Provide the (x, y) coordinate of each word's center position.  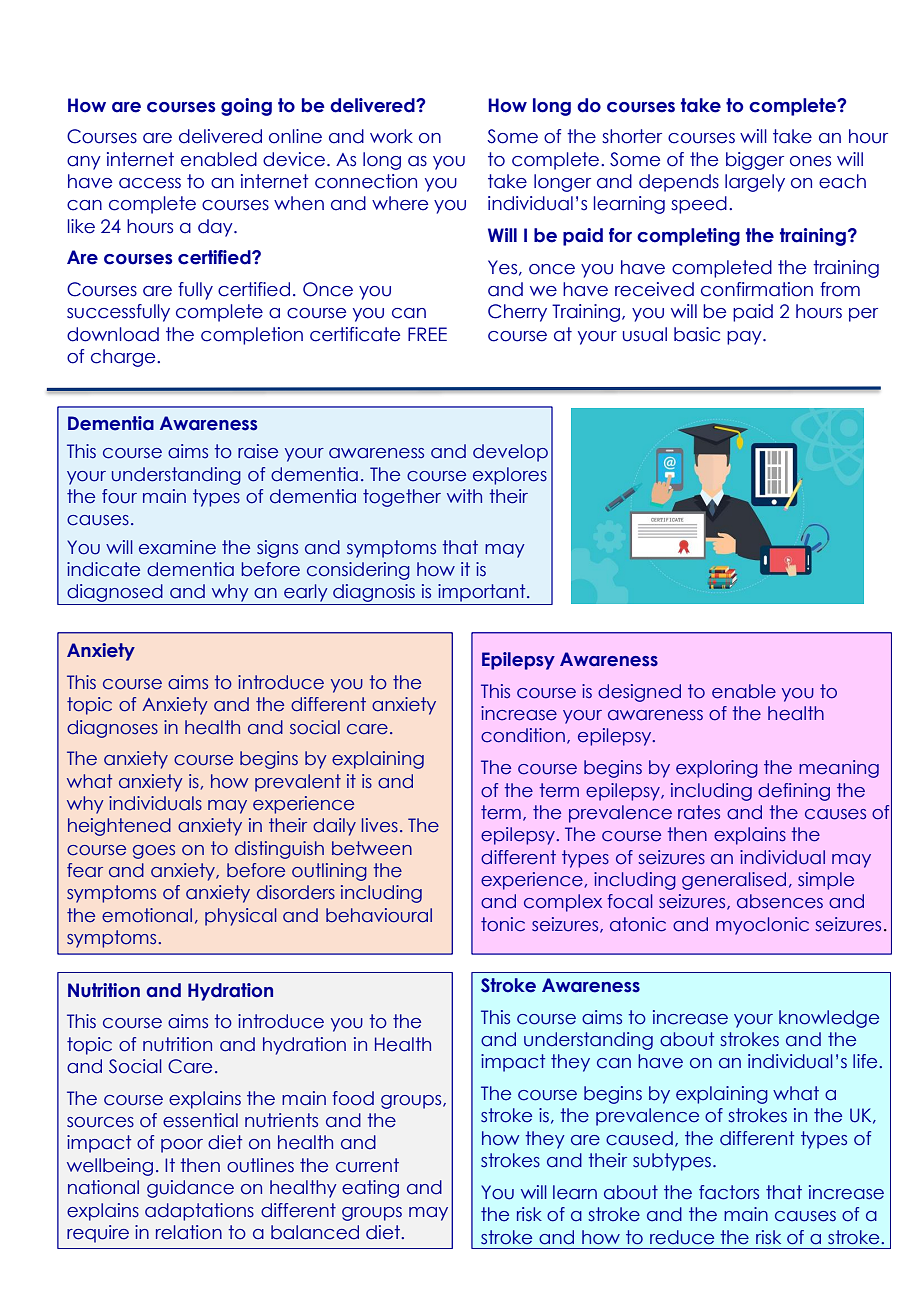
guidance (190, 1189)
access (150, 183)
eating (370, 1189)
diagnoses (112, 729)
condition (523, 735)
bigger (755, 161)
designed (639, 693)
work (391, 136)
